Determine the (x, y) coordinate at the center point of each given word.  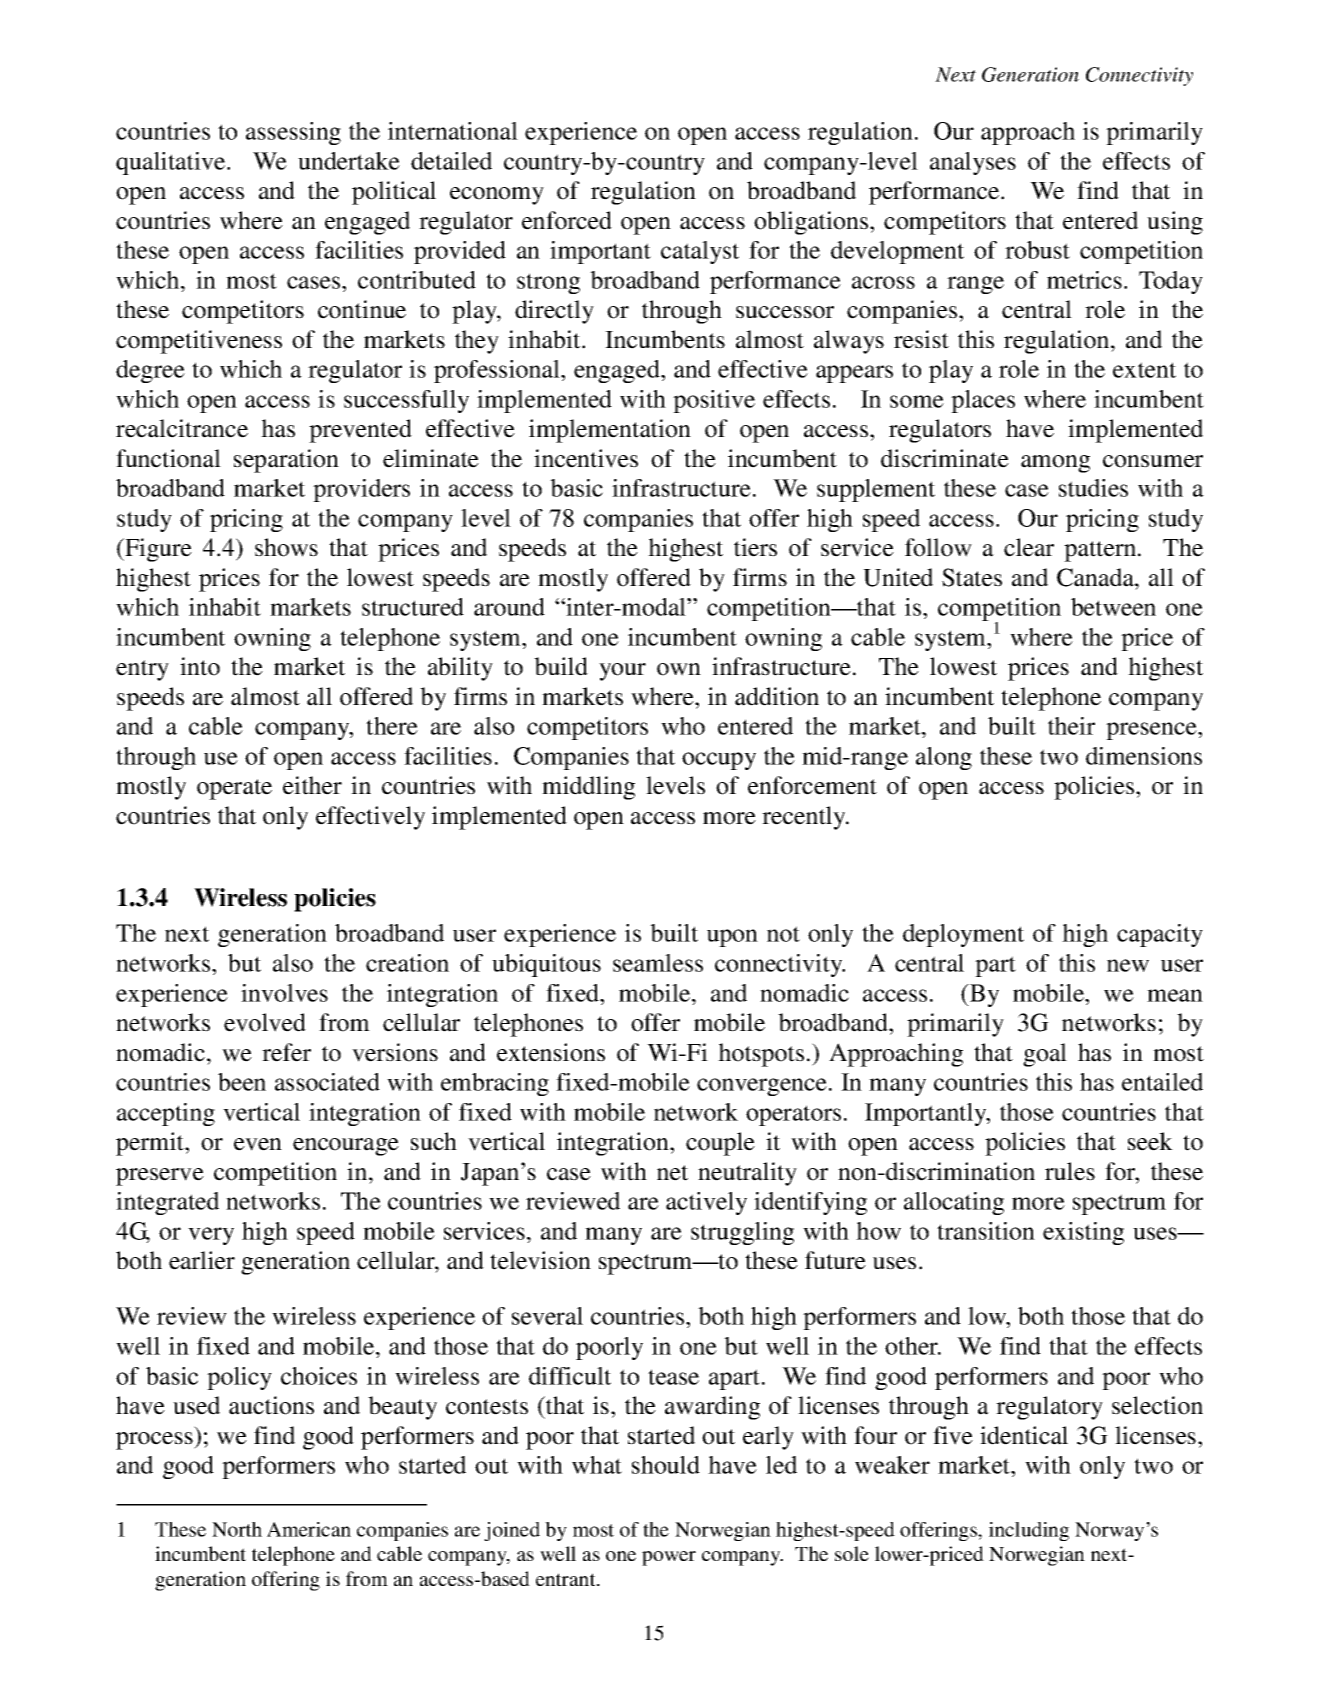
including (1029, 1531)
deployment (963, 935)
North (237, 1529)
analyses (973, 163)
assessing (293, 133)
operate (234, 789)
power (669, 1558)
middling (588, 788)
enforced (567, 220)
